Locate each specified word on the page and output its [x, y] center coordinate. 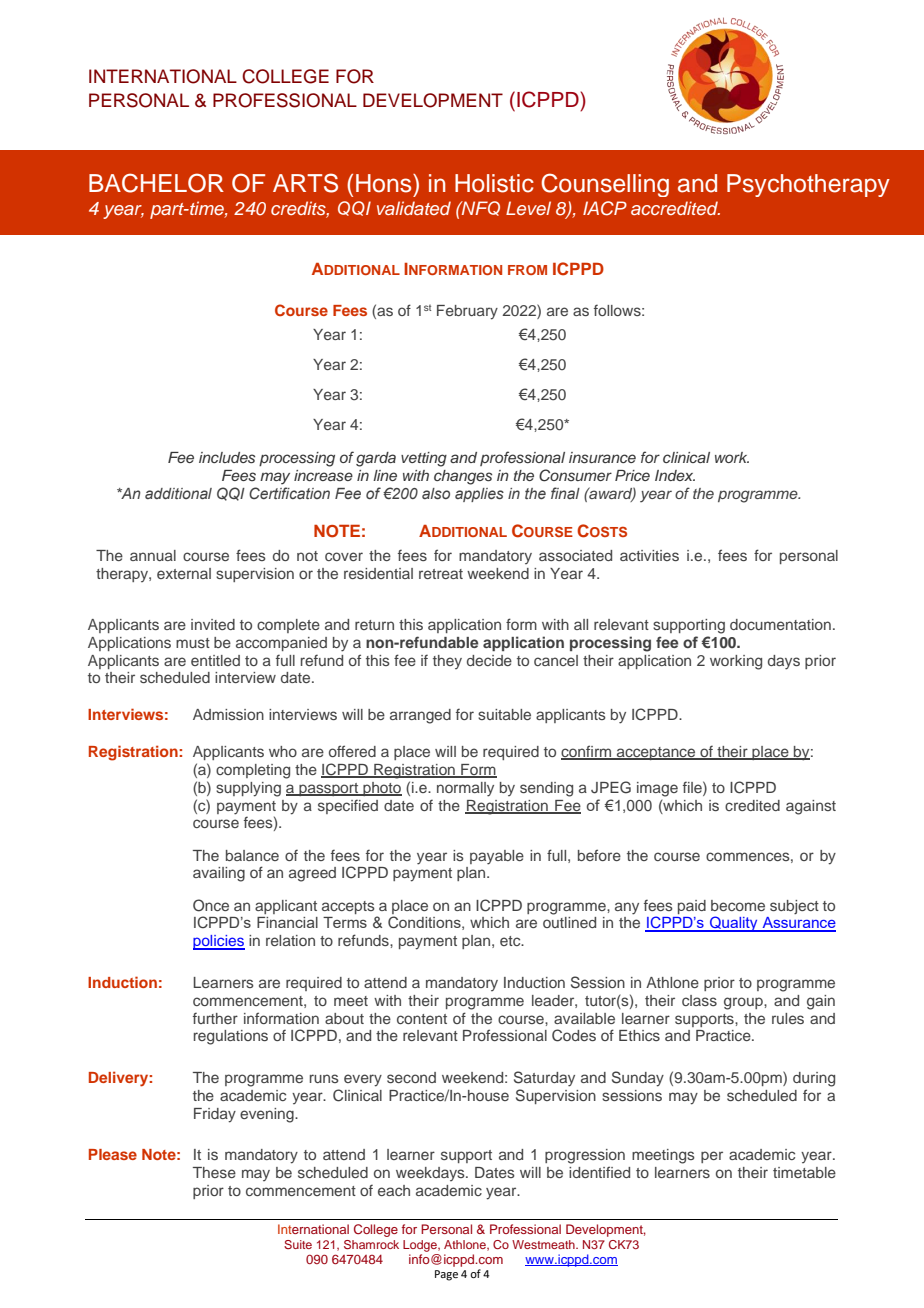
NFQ [480, 208]
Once [211, 905]
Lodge [421, 1246]
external [184, 573]
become [738, 905]
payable [497, 857]
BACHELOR [156, 183]
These [214, 1172]
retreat [441, 574]
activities [649, 555]
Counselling [605, 185]
